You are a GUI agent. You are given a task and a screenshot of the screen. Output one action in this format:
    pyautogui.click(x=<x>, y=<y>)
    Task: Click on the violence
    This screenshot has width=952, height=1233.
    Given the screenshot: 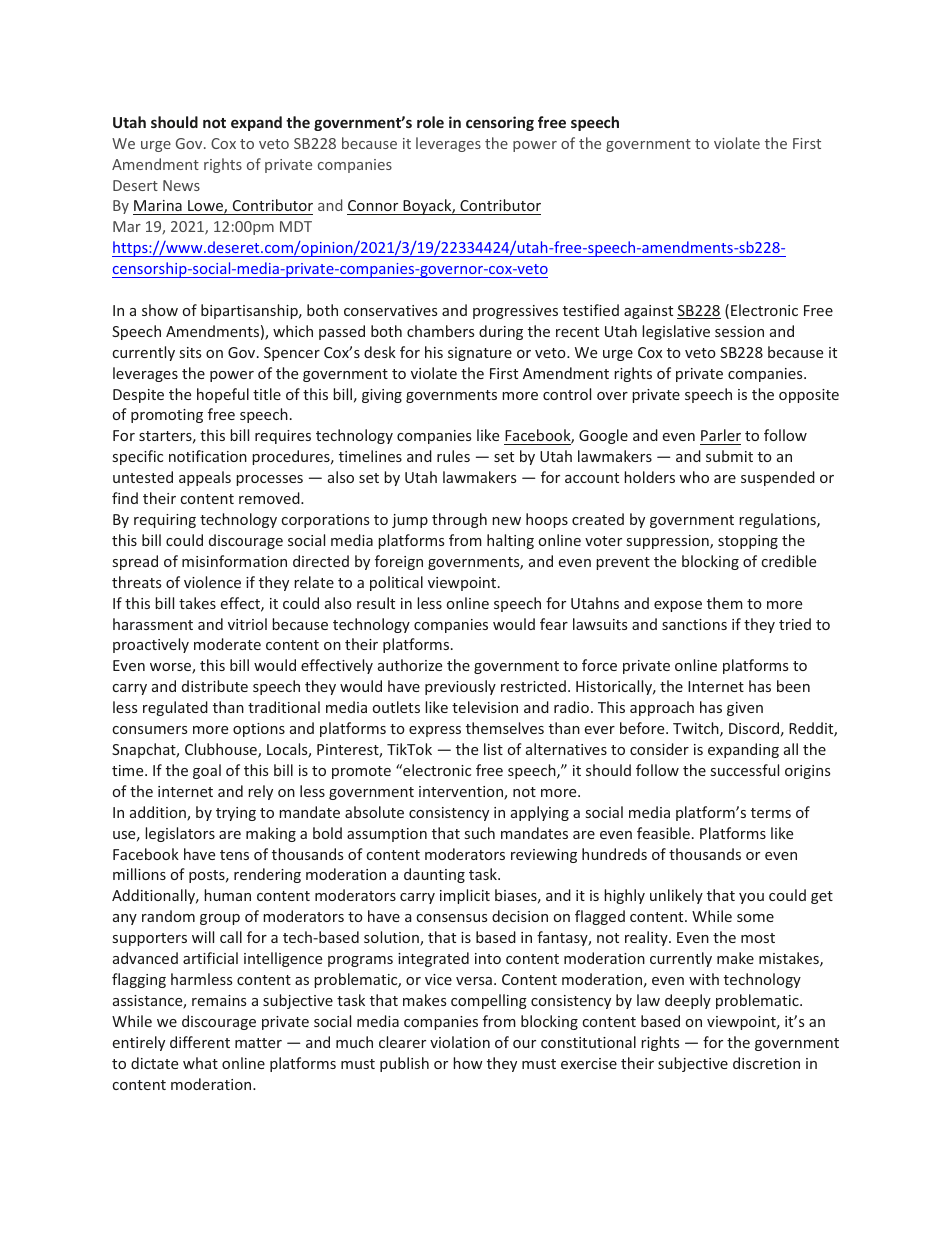 What is the action you would take?
    pyautogui.click(x=212, y=582)
